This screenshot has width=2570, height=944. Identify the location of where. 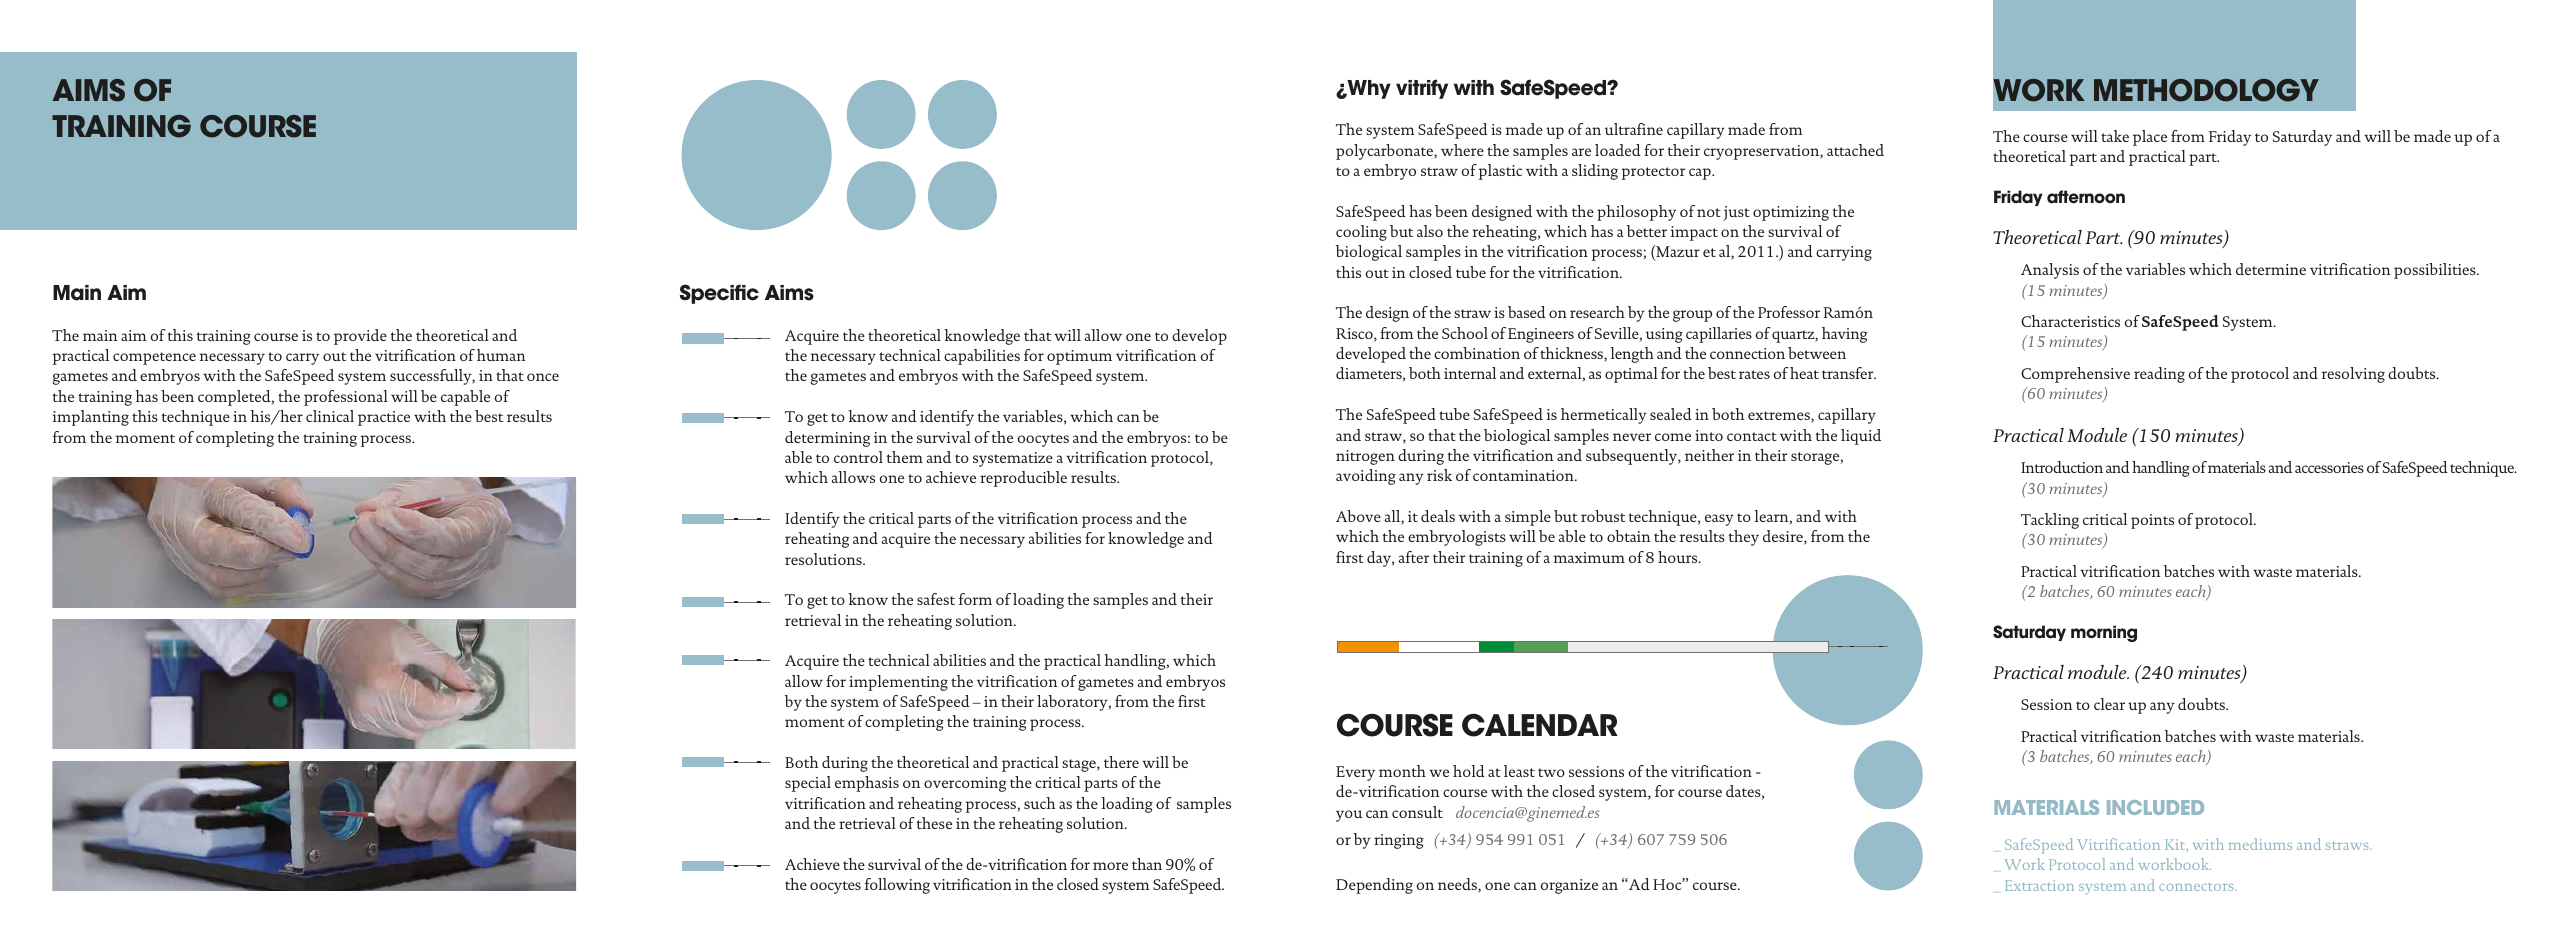
(1462, 150).
